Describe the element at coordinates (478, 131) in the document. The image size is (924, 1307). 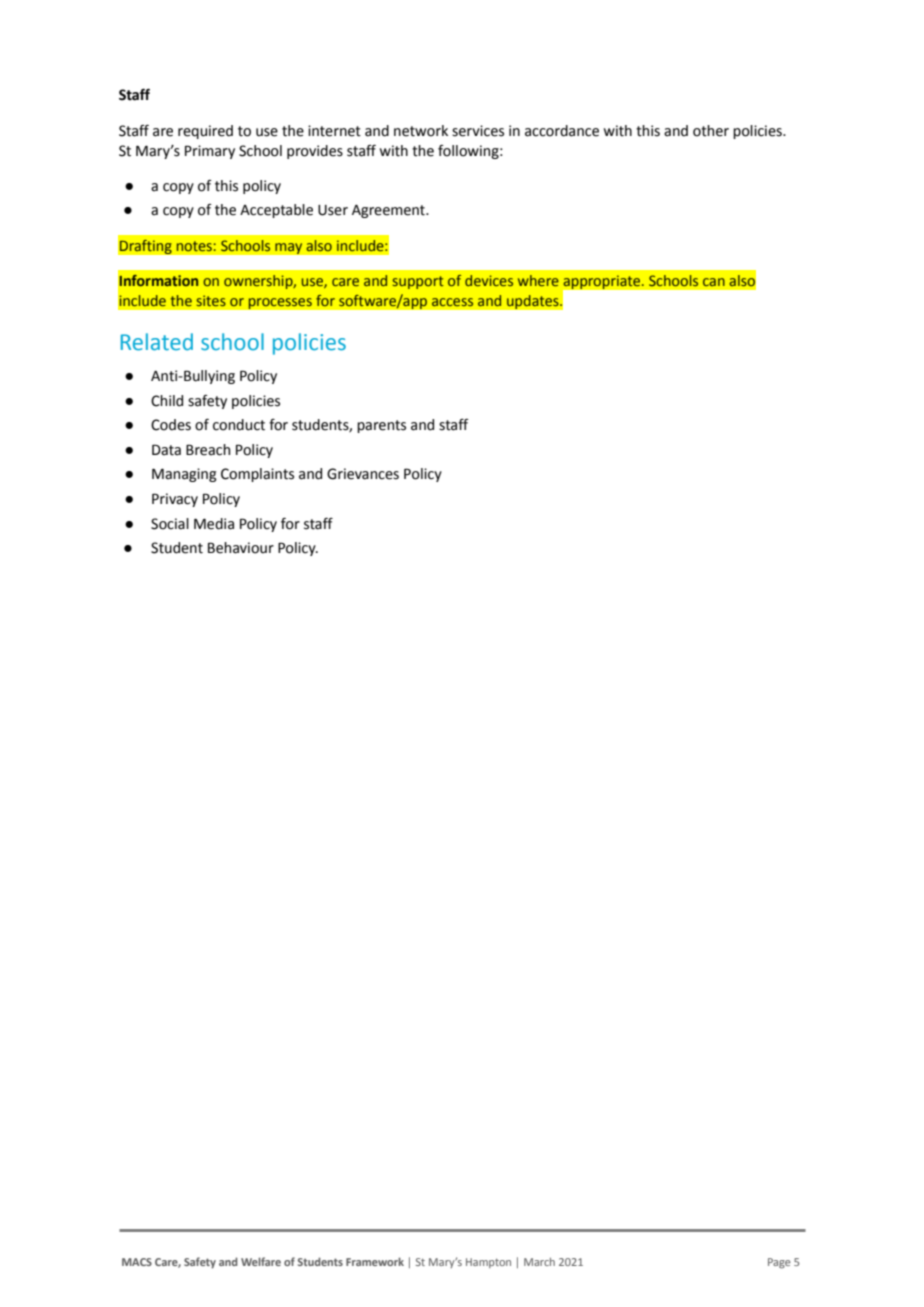
I see `services` at that location.
